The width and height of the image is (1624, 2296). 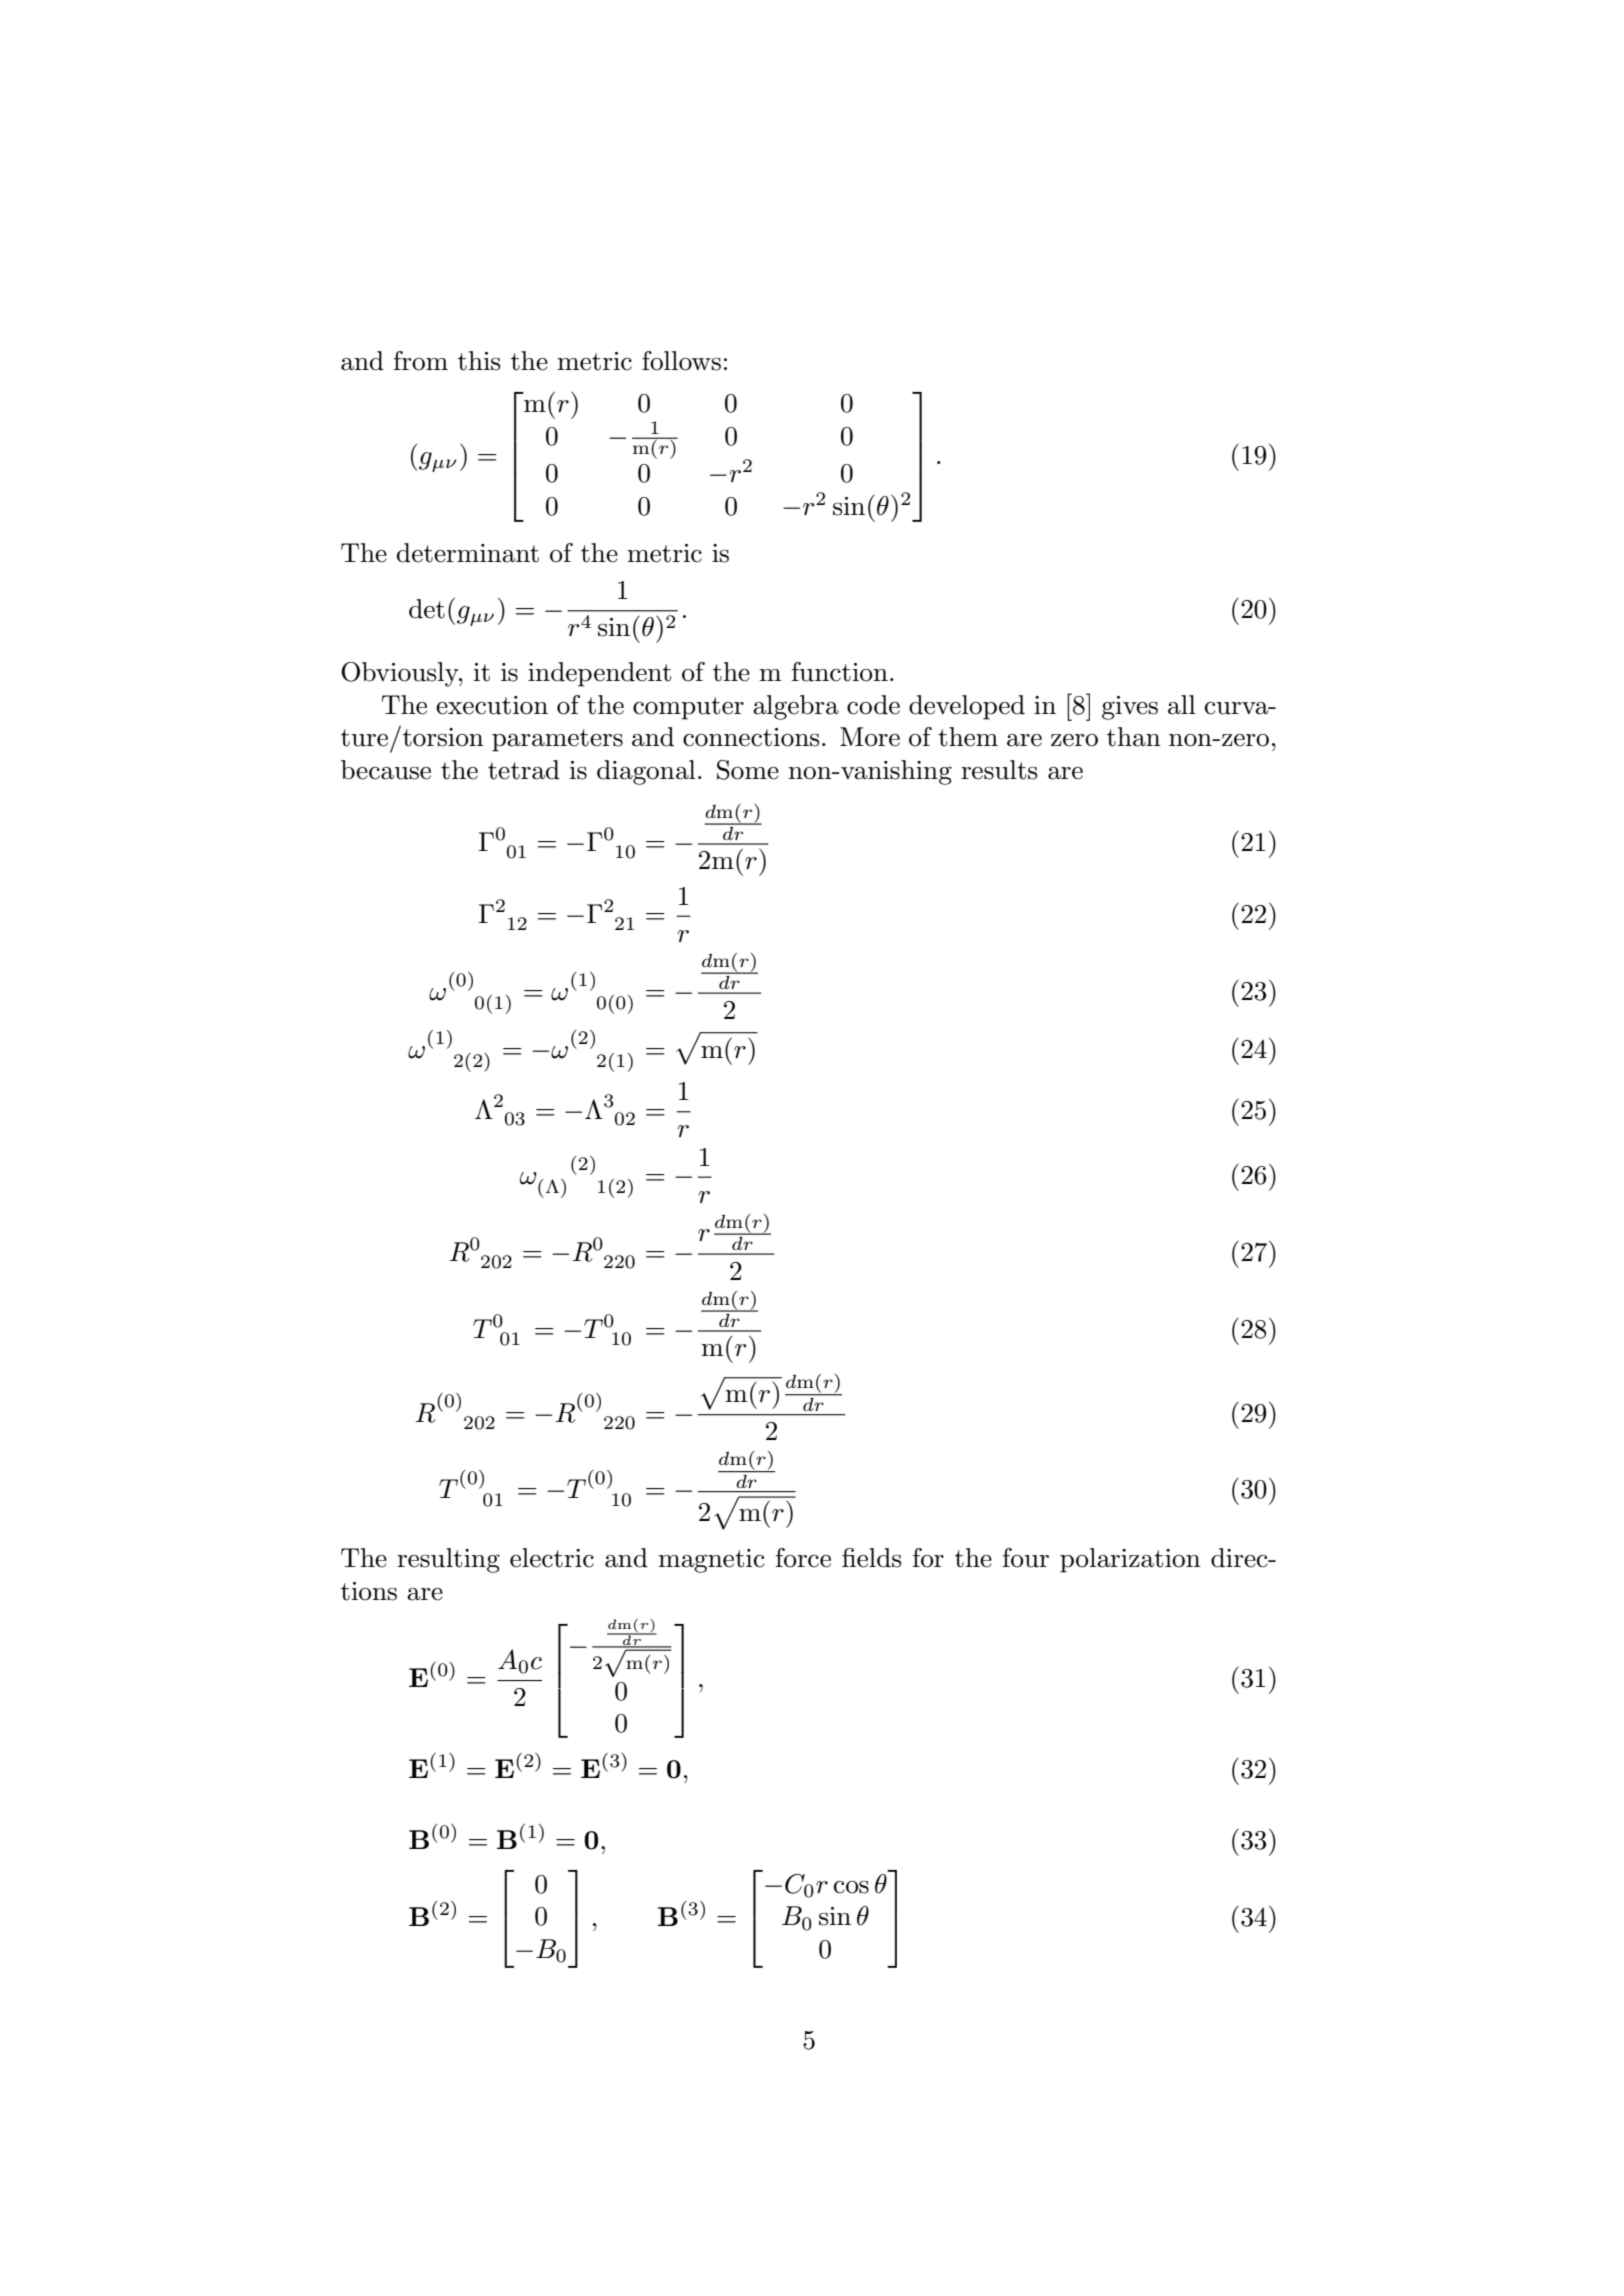 What do you see at coordinates (851, 1887) in the image?
I see `cos` at bounding box center [851, 1887].
